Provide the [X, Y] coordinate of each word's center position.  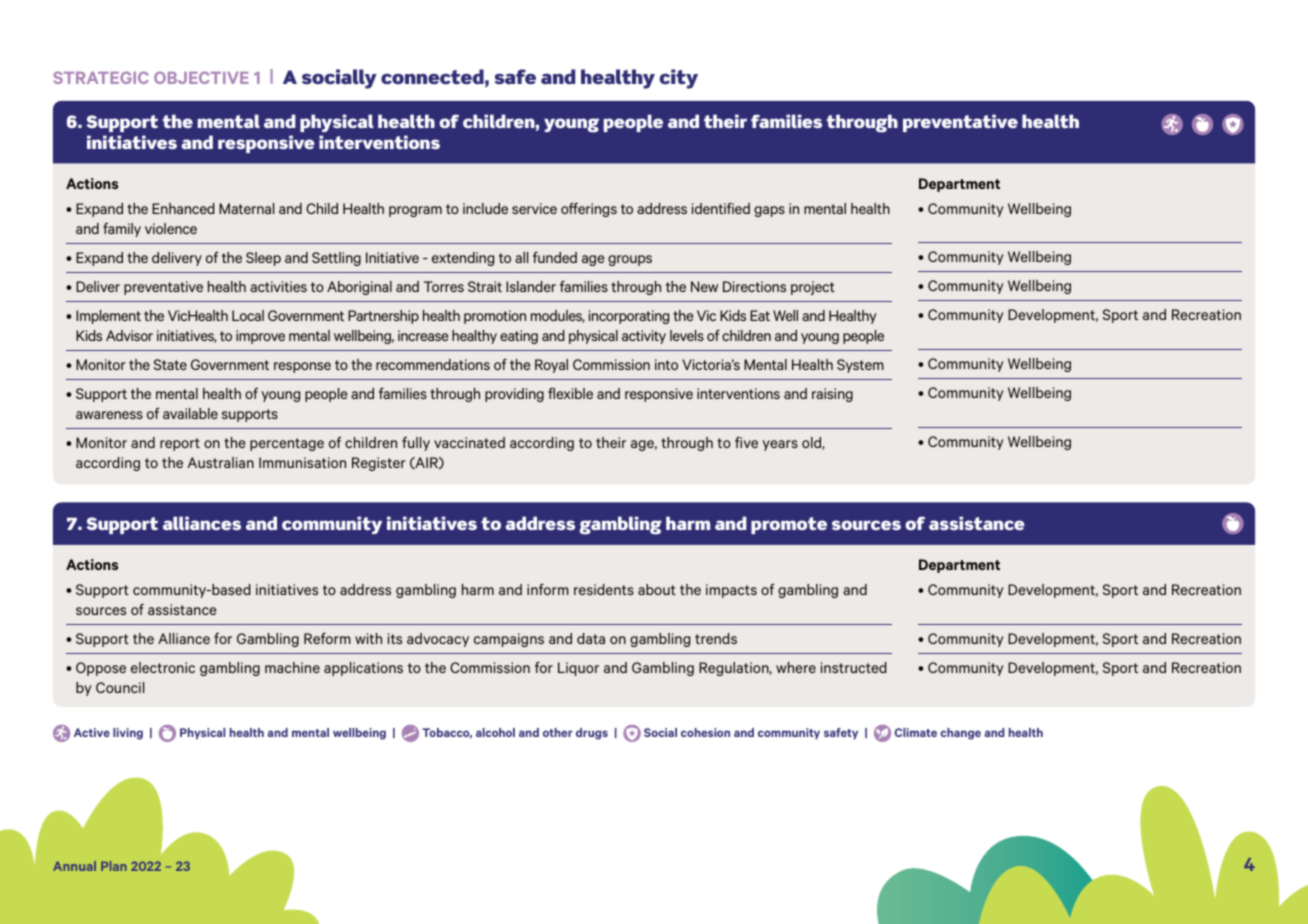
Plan [114, 866]
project [813, 288]
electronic [163, 667]
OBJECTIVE [201, 77]
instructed [853, 667]
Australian [221, 462]
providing [514, 395]
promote [789, 525]
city [678, 79]
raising [832, 395]
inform [548, 589]
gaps [769, 211]
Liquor [578, 669]
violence [171, 228]
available [190, 413]
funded [555, 257]
